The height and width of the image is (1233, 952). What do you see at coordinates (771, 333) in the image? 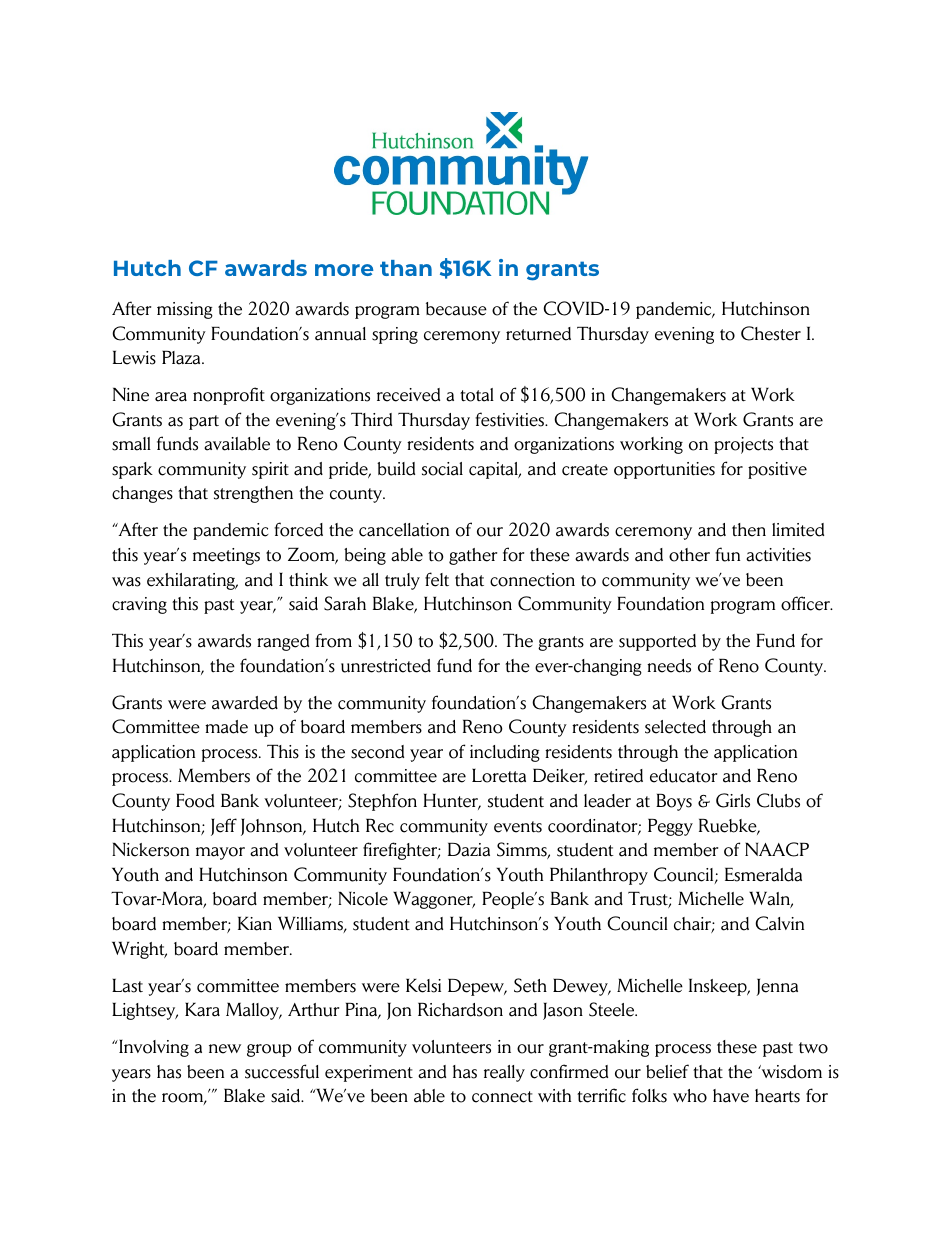
I see `Chester` at bounding box center [771, 333].
